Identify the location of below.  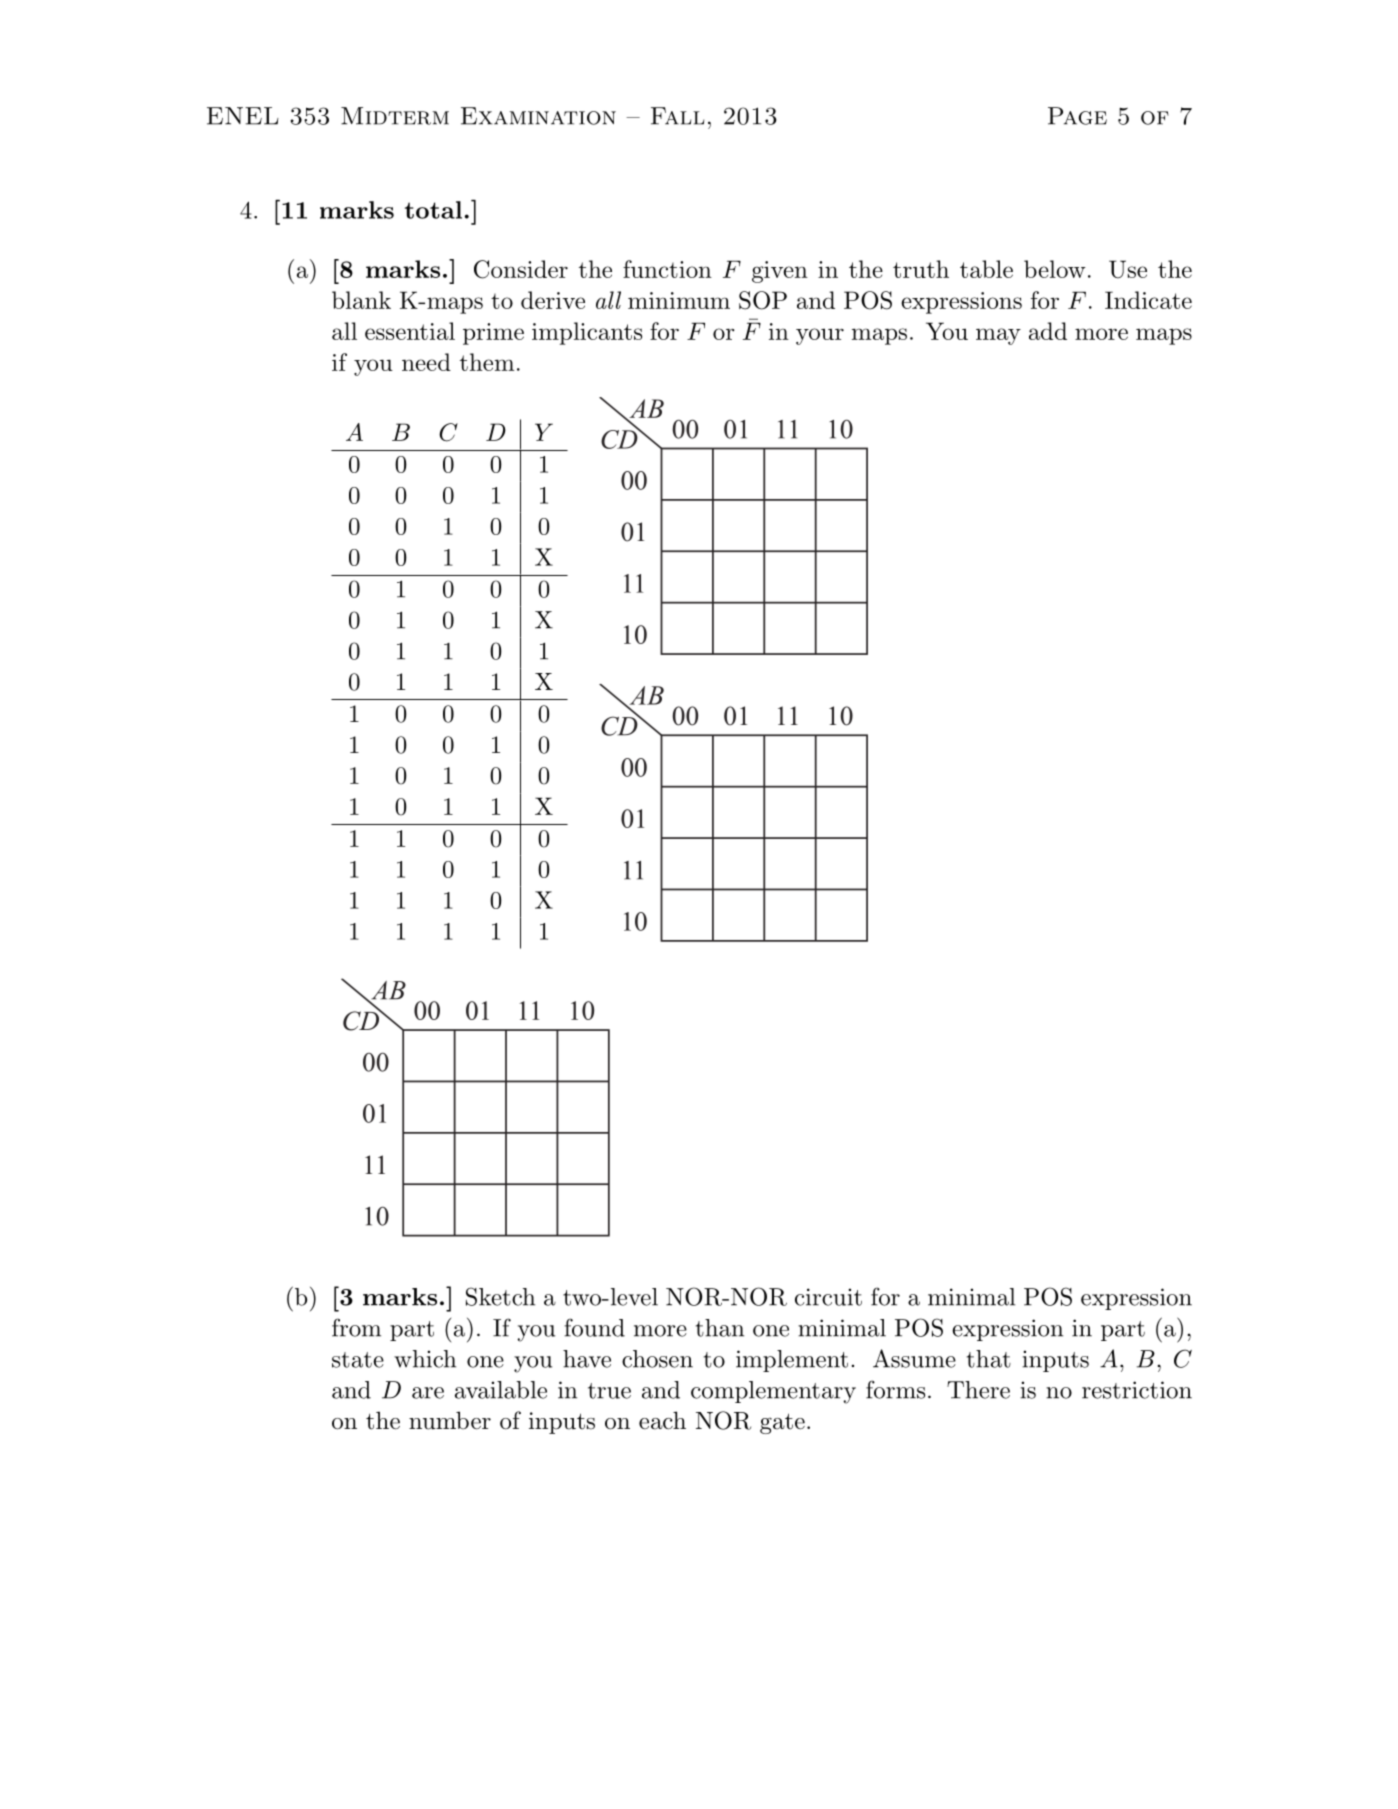
(1055, 269).
